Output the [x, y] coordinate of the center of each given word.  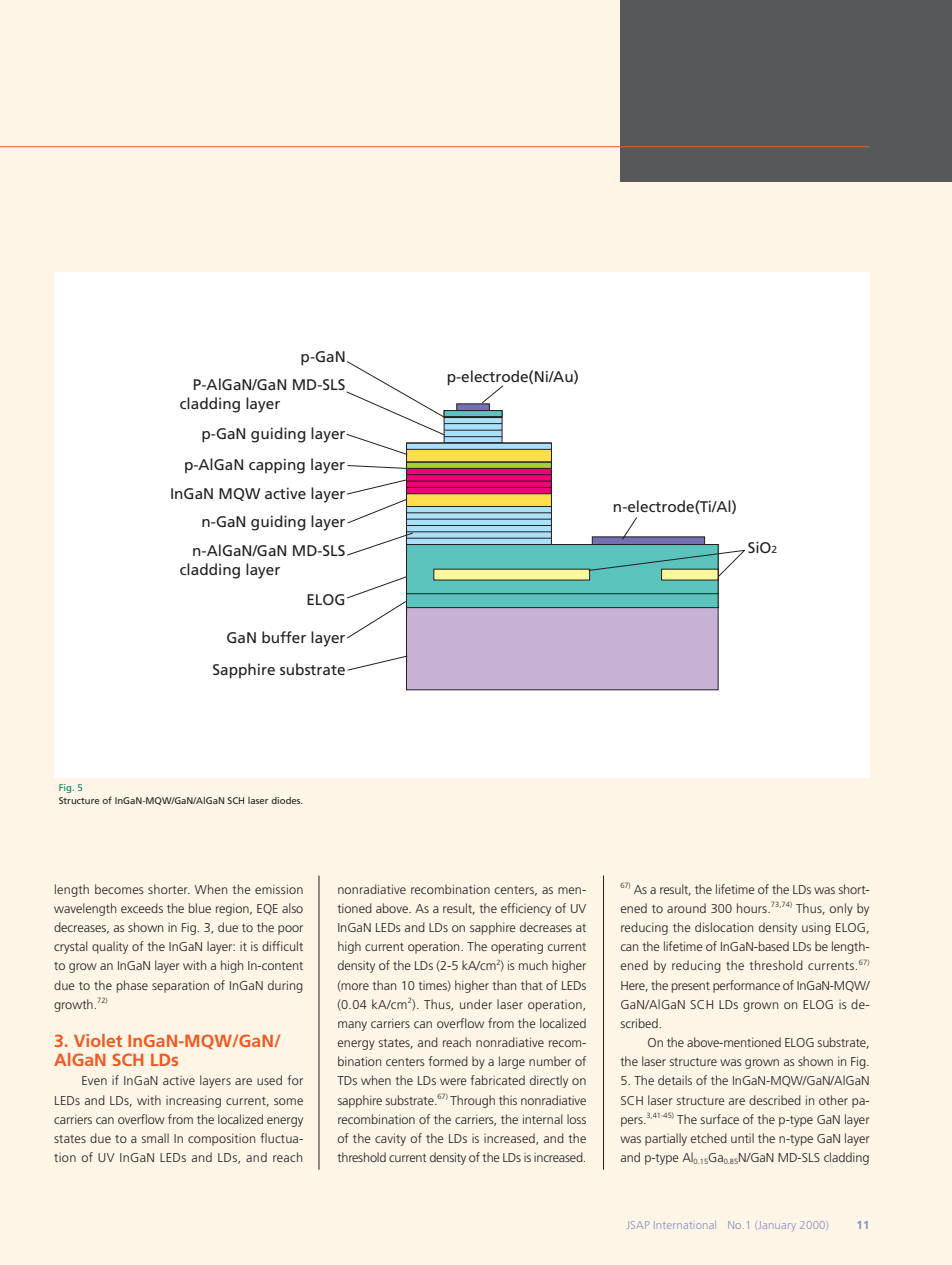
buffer [284, 637]
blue [200, 908]
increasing [193, 1102]
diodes [287, 800]
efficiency [526, 909]
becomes [119, 889]
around [686, 908]
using [816, 929]
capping [277, 466]
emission [279, 889]
